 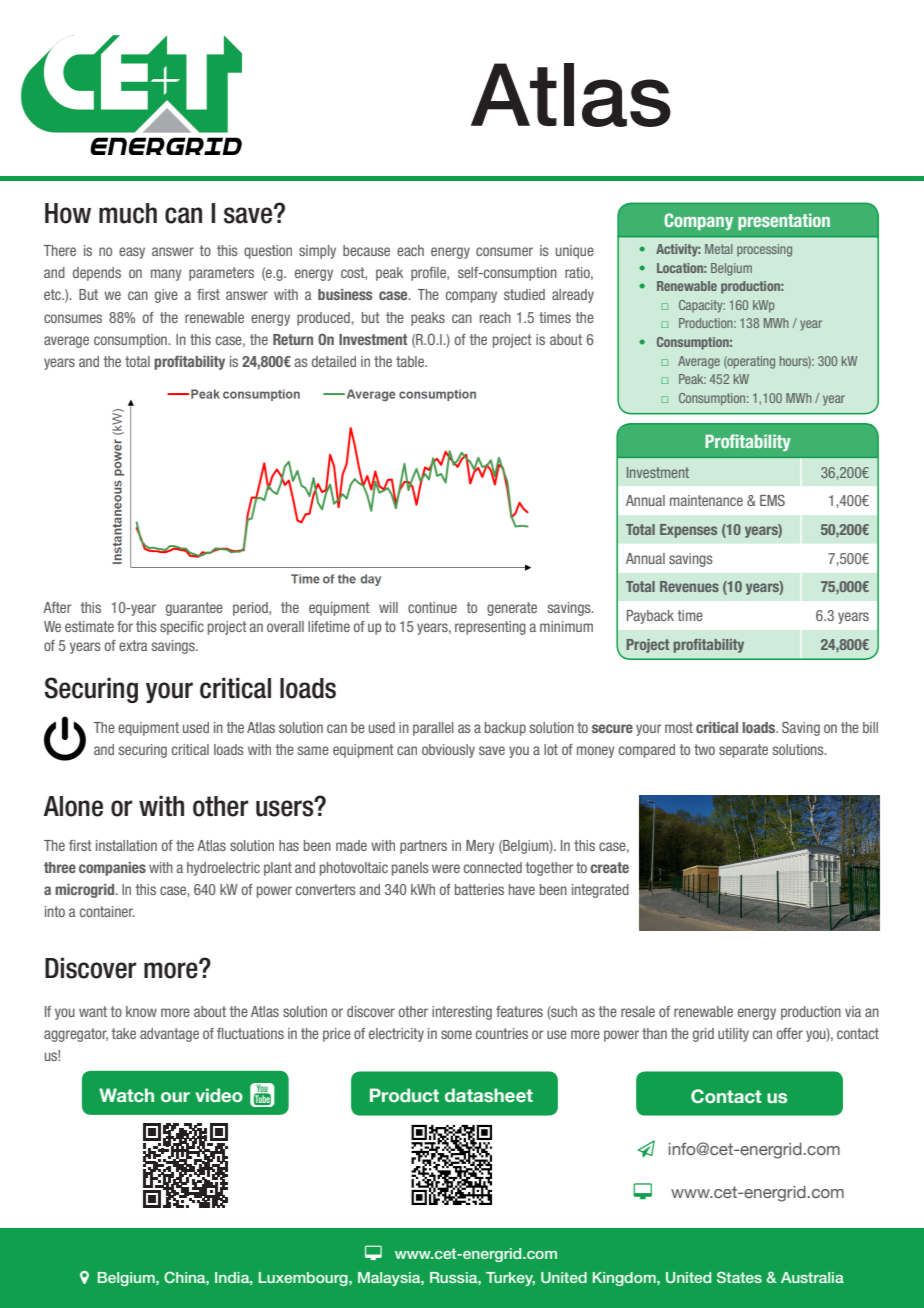 What do you see at coordinates (73, 806) in the image?
I see `Alone` at bounding box center [73, 806].
